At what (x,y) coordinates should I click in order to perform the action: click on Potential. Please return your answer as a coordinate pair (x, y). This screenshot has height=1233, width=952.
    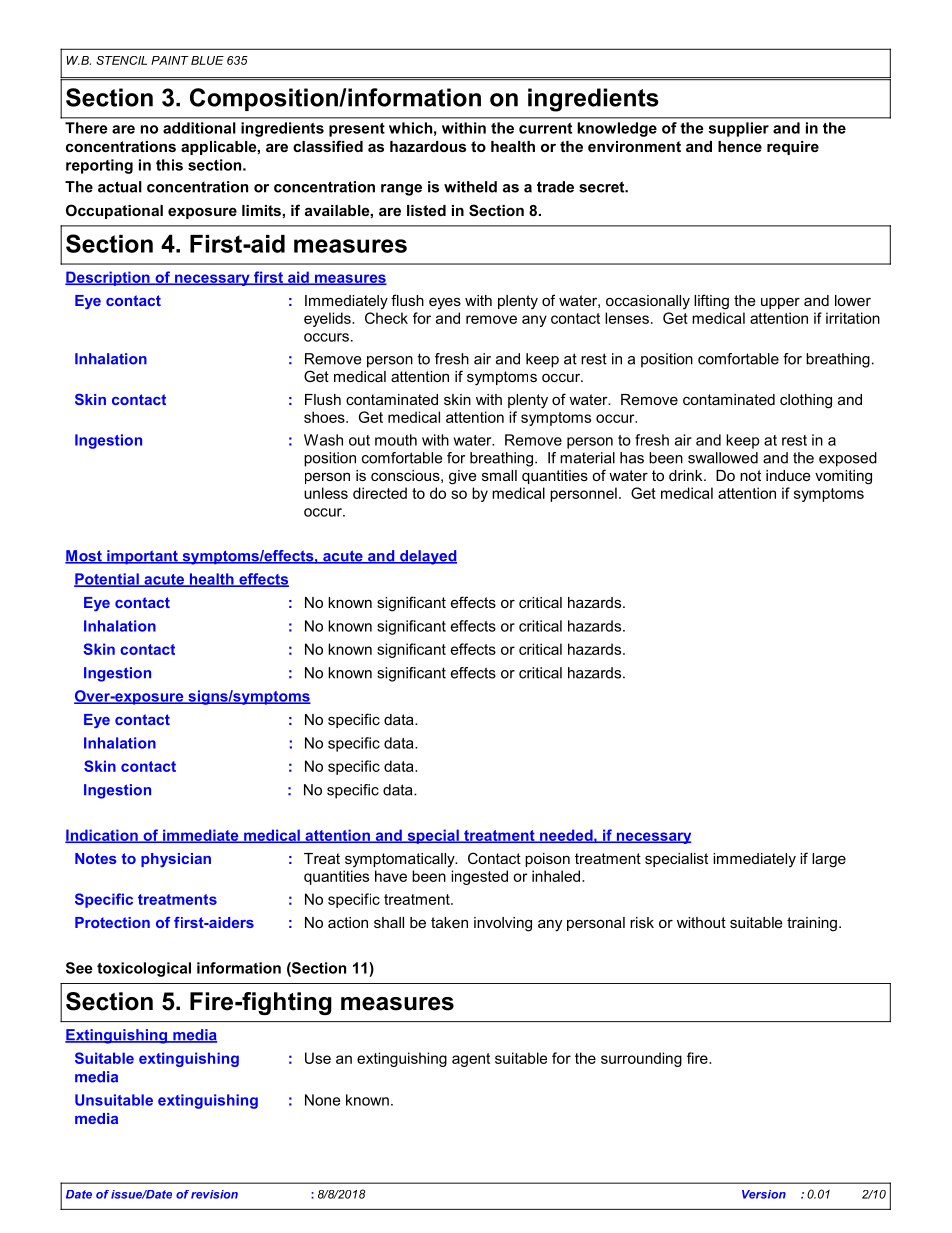
    Looking at the image, I should click on (107, 580).
